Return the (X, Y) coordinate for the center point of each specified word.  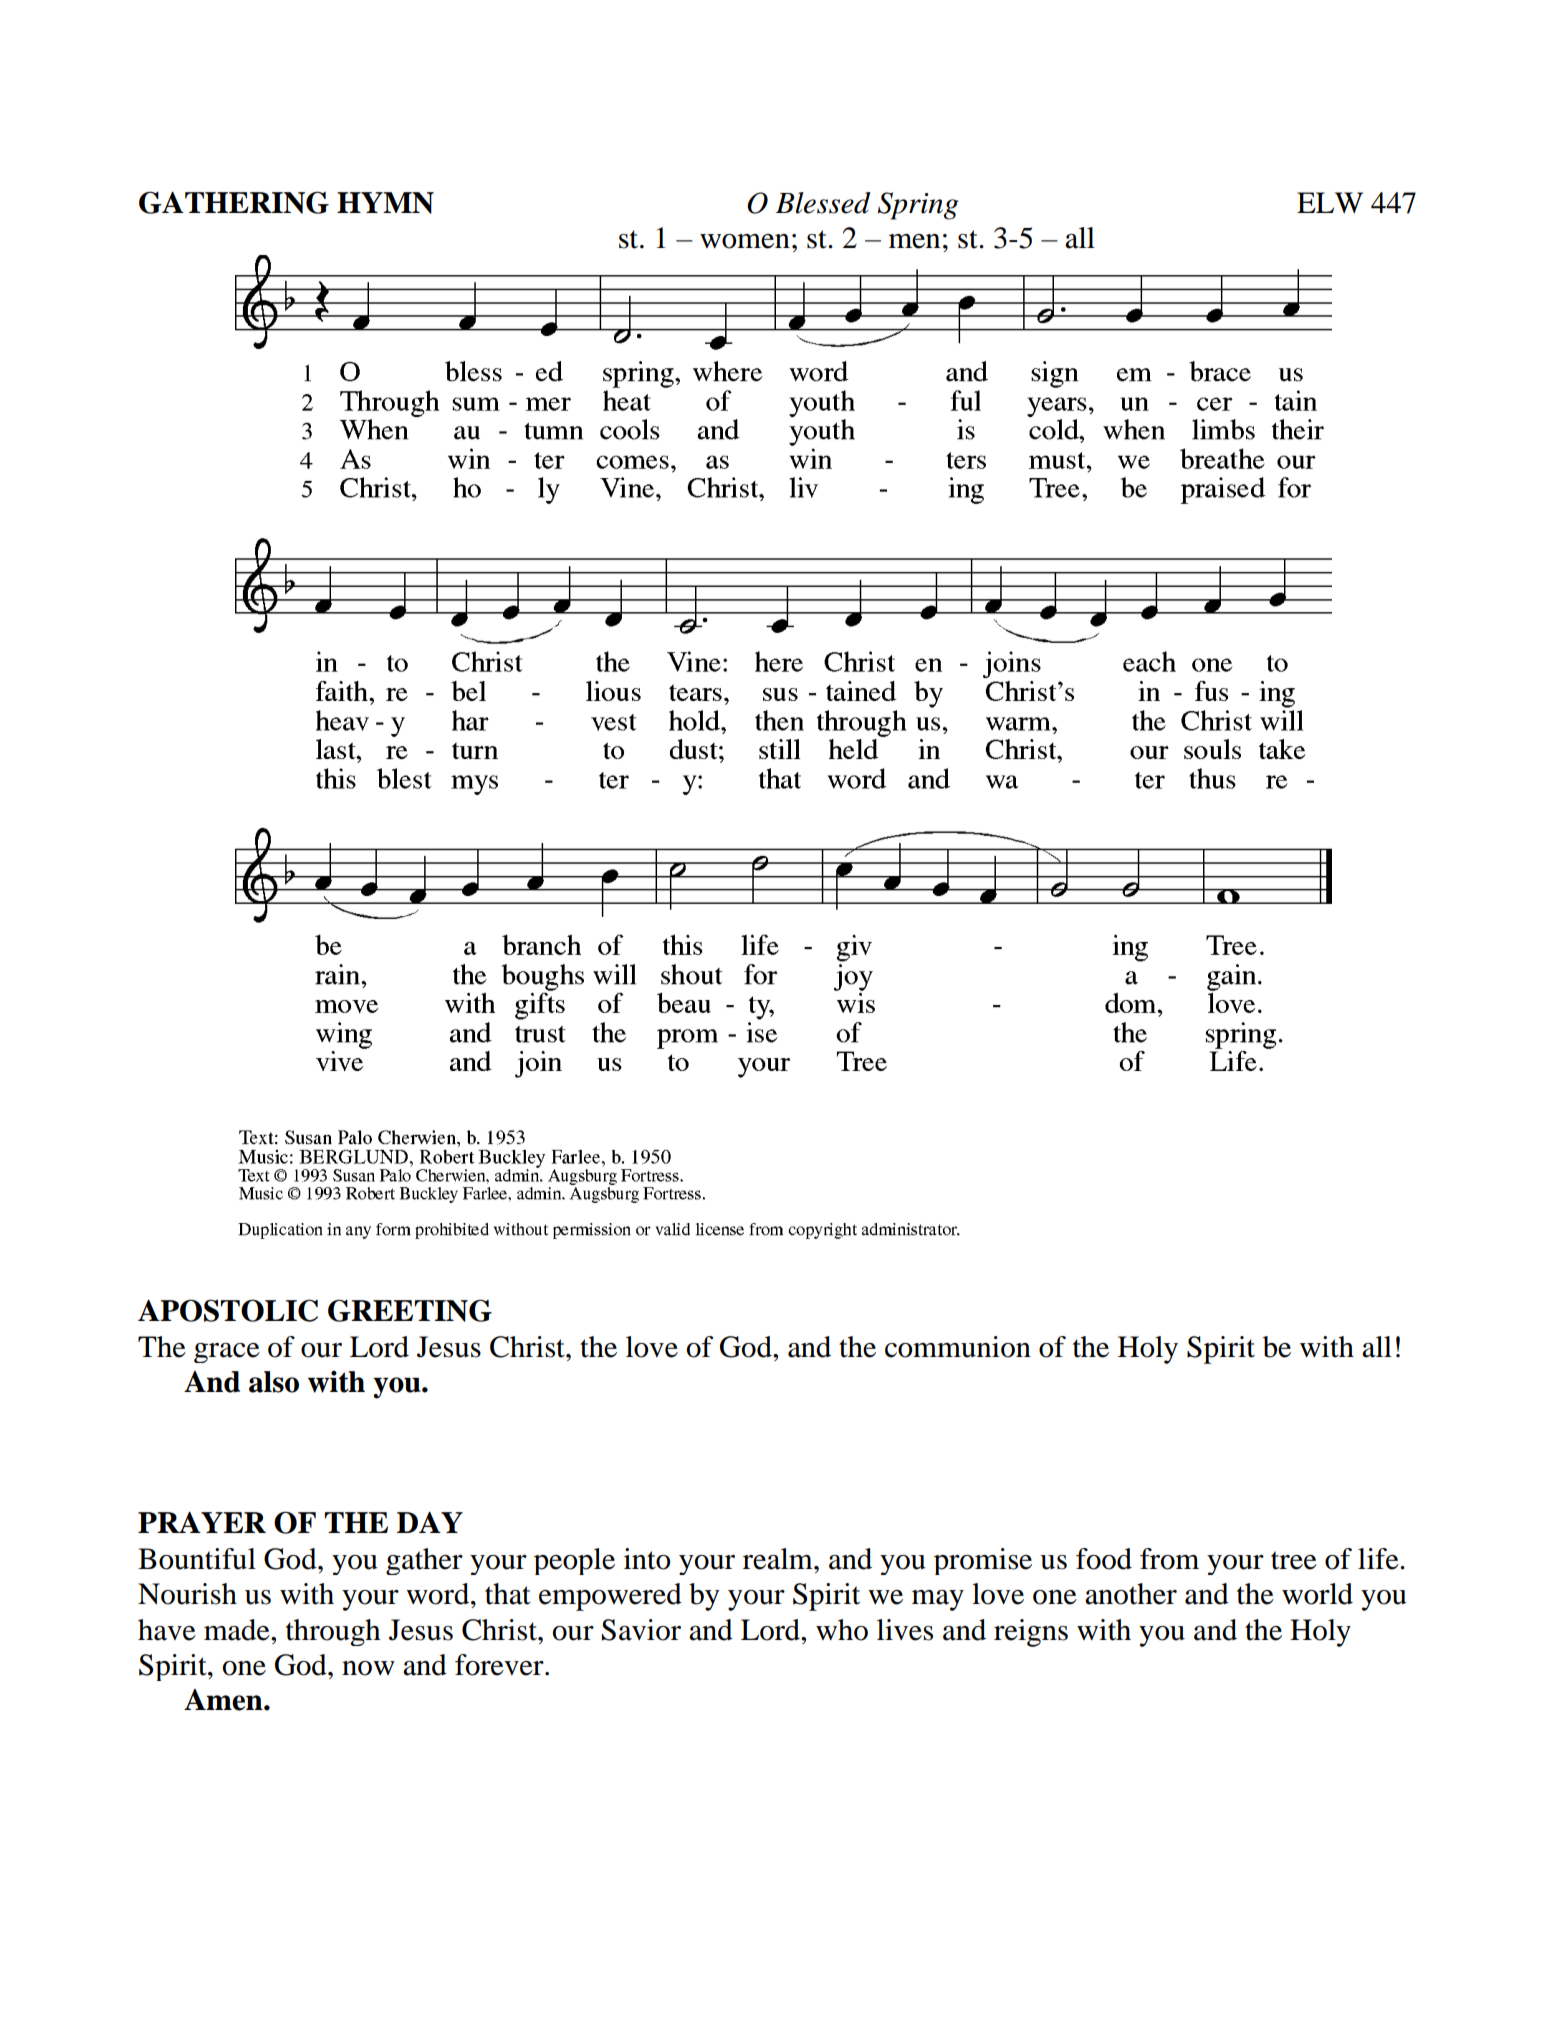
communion (958, 1347)
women (745, 241)
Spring (918, 206)
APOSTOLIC (228, 1310)
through (333, 1632)
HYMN (385, 203)
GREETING (410, 1310)
